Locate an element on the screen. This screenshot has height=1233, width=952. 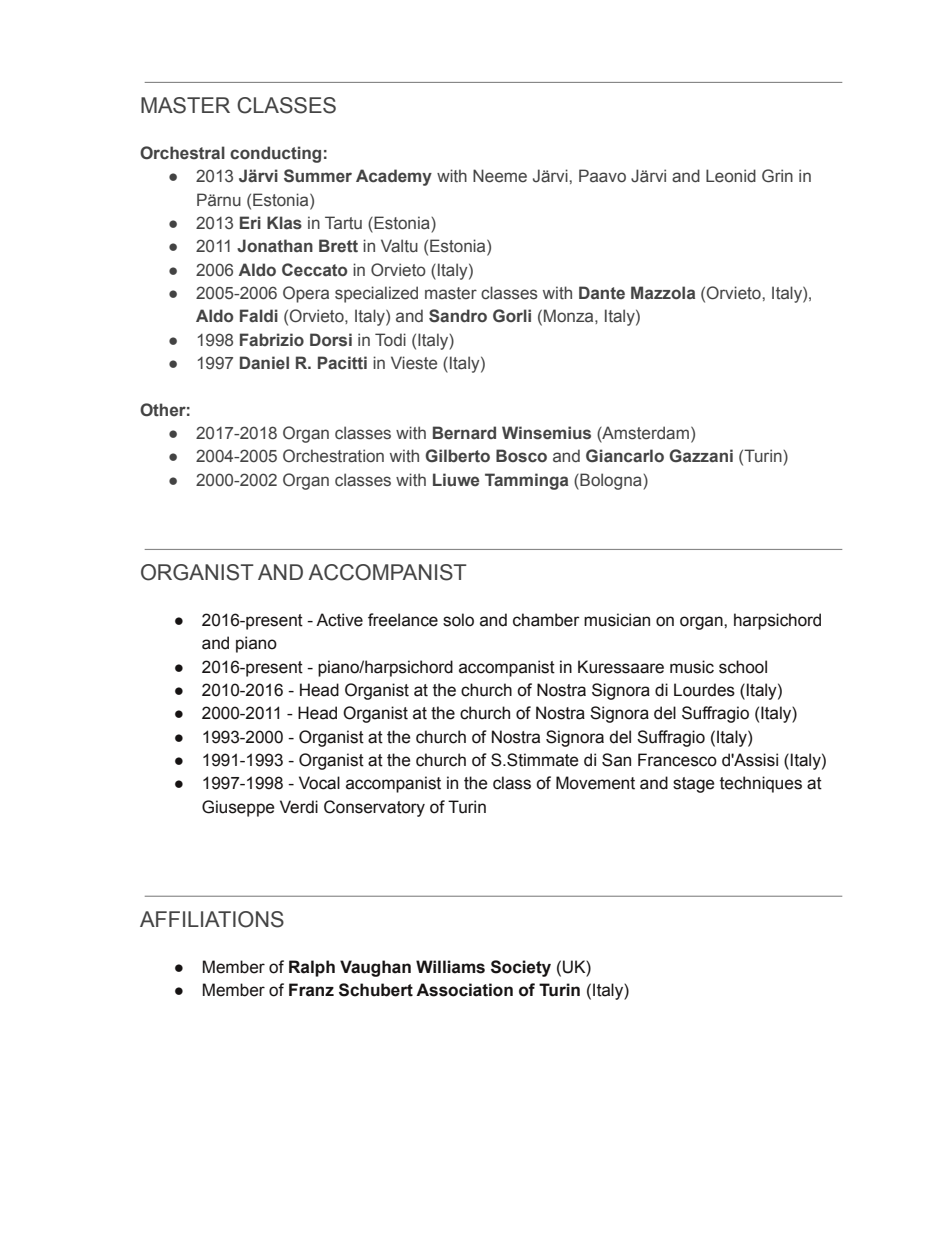
Leonid is located at coordinates (731, 176).
